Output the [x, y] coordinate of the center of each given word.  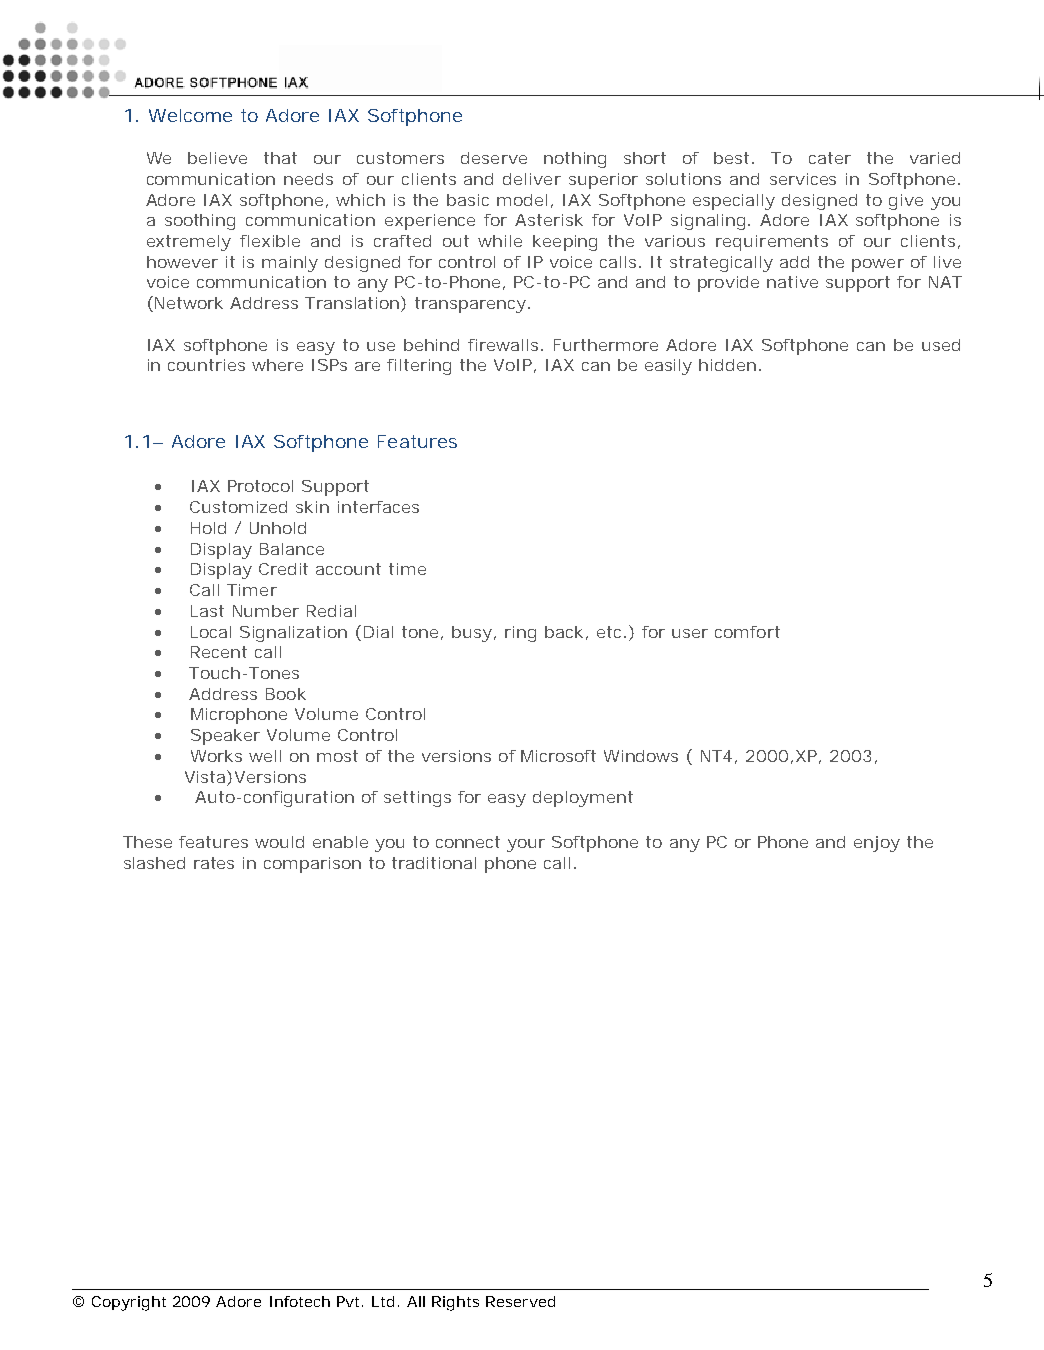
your [526, 845]
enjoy [877, 844]
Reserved [520, 1301]
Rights [455, 1303]
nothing [575, 160]
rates [214, 863]
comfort [747, 632]
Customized [238, 507]
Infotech [300, 1301]
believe [217, 158]
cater [830, 158]
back [564, 632]
